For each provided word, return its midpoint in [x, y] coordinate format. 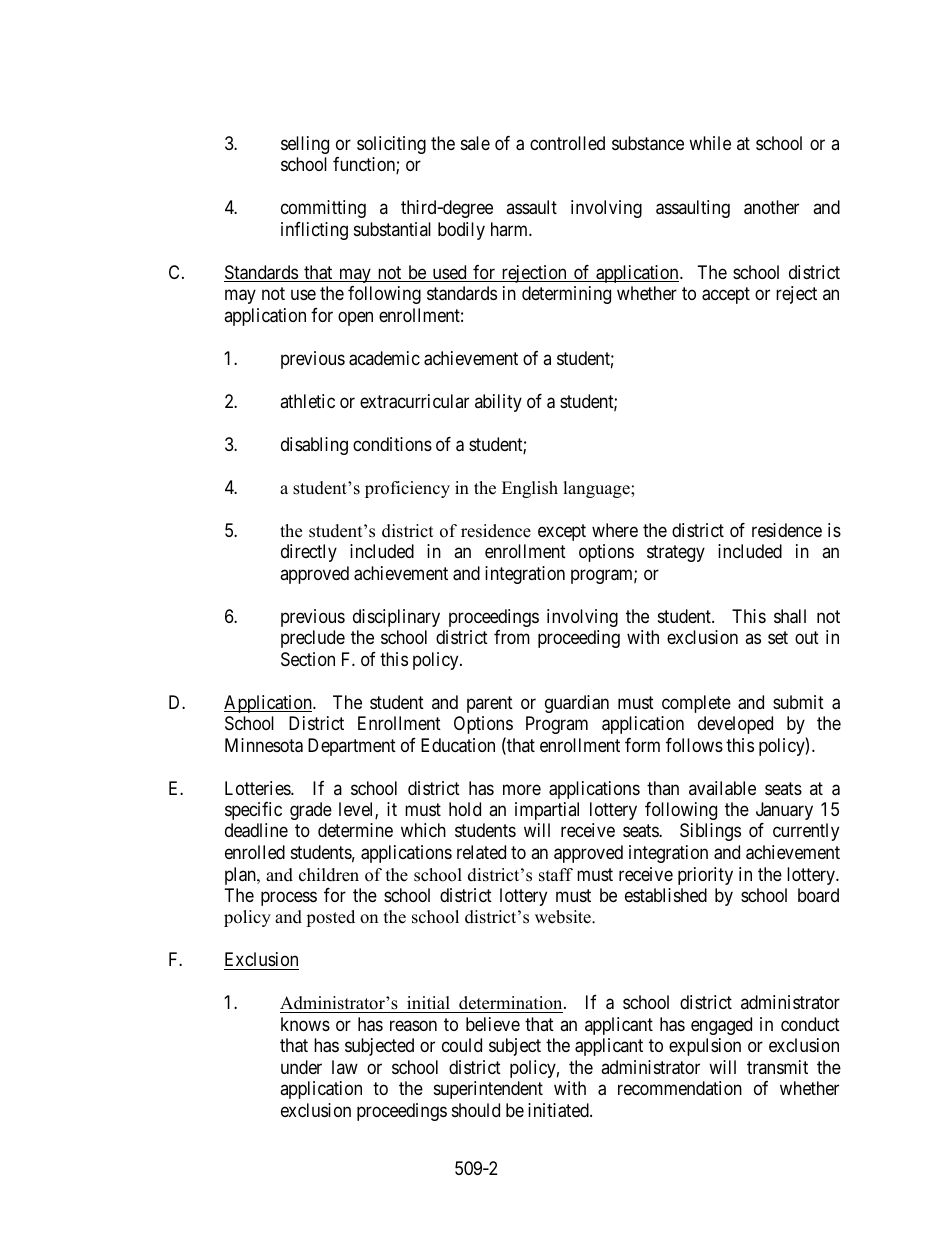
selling [305, 145]
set [778, 637]
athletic [307, 401]
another [771, 207]
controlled [567, 143]
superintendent [488, 1090]
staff [556, 875]
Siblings [710, 832]
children [329, 875]
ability [498, 403]
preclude [313, 639]
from [512, 637]
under [301, 1067]
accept [726, 296]
